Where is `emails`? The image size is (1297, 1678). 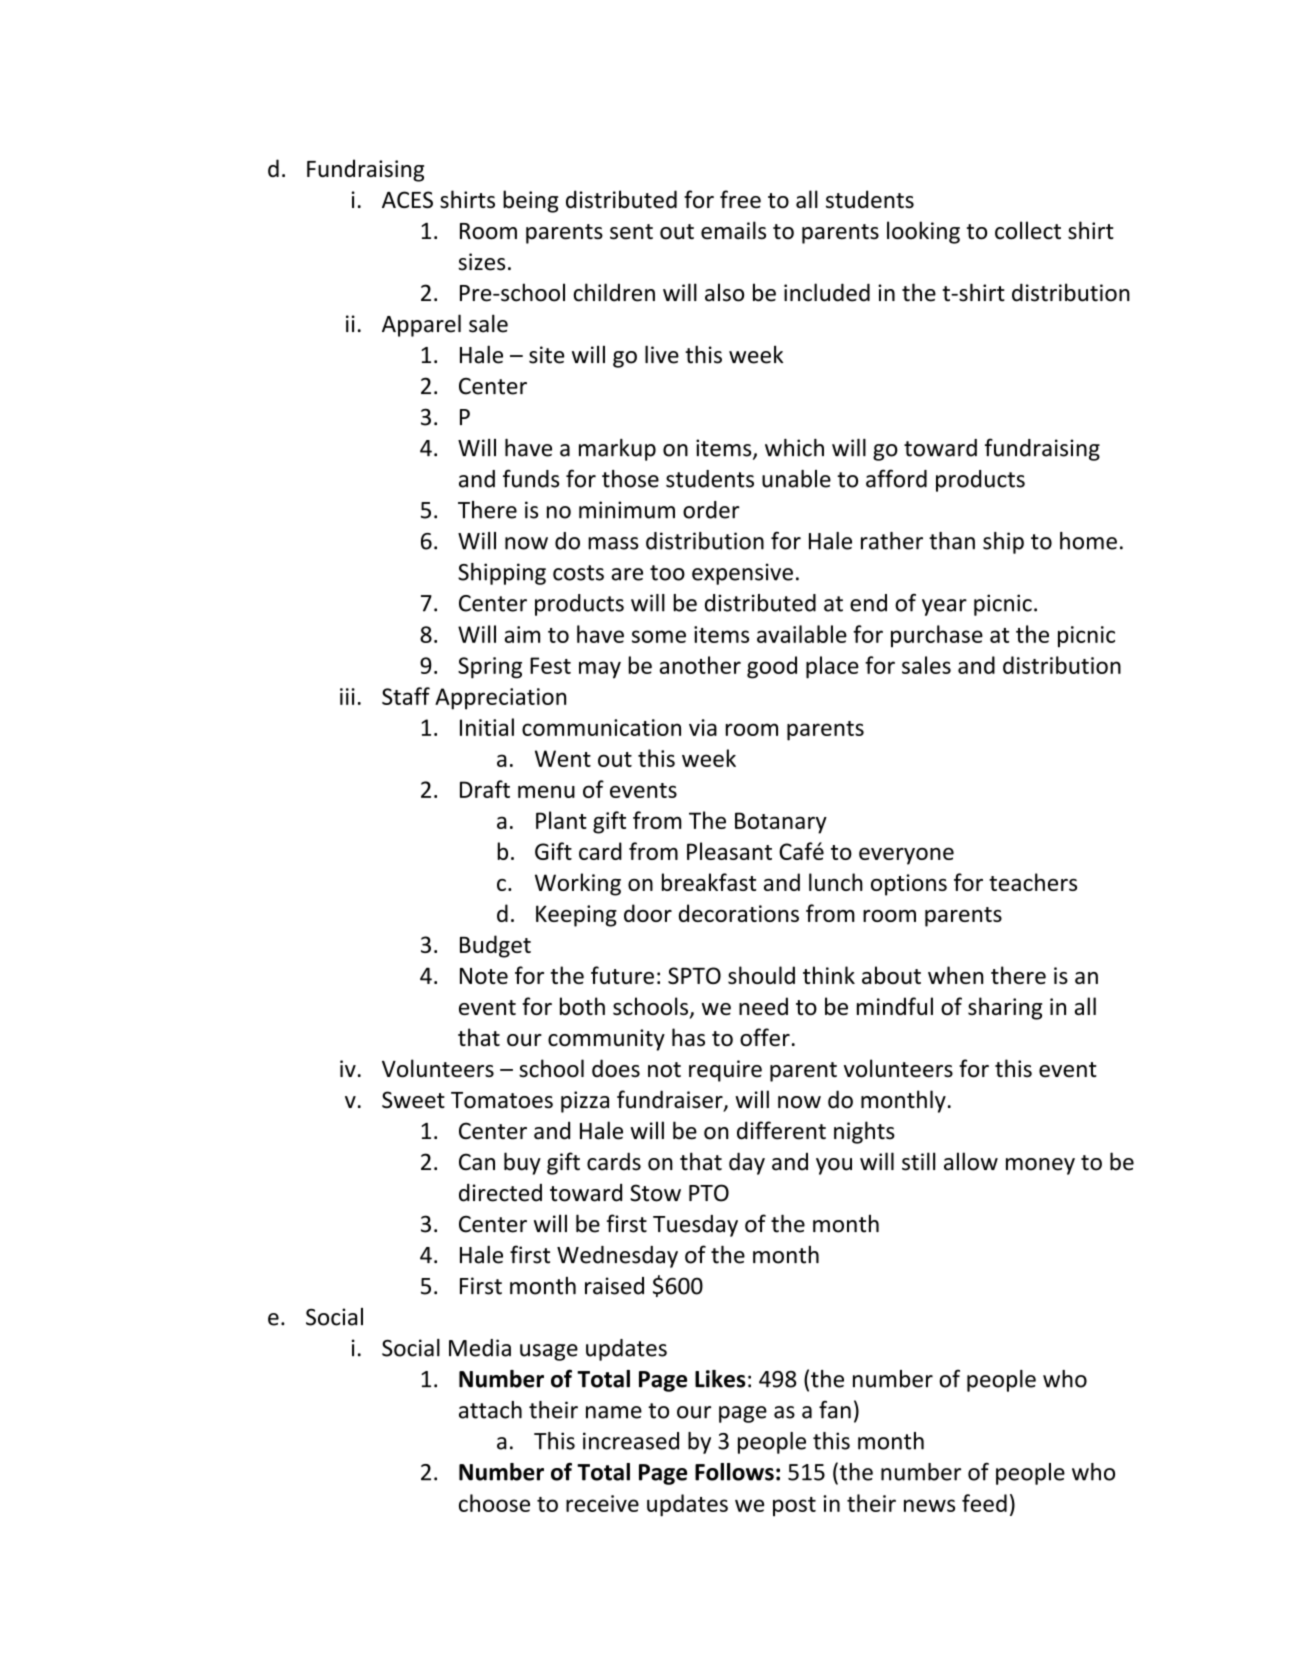
emails is located at coordinates (733, 230).
